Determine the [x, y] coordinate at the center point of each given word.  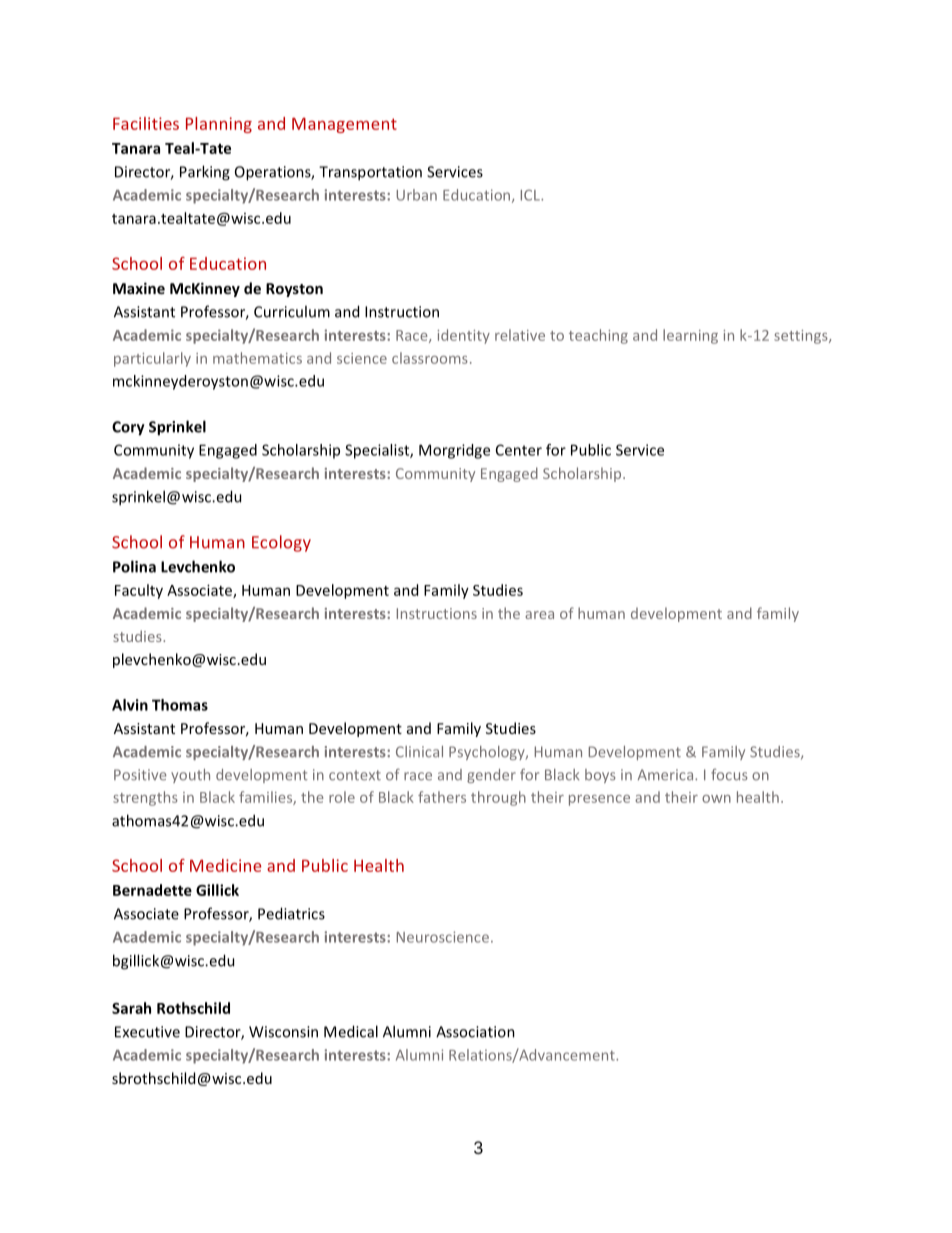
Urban [416, 195]
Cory [128, 428]
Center [519, 450]
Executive [147, 1032]
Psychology [488, 753]
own [716, 799]
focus [729, 775]
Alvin [130, 705]
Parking [205, 173]
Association [475, 1032]
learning [690, 336]
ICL [531, 195]
